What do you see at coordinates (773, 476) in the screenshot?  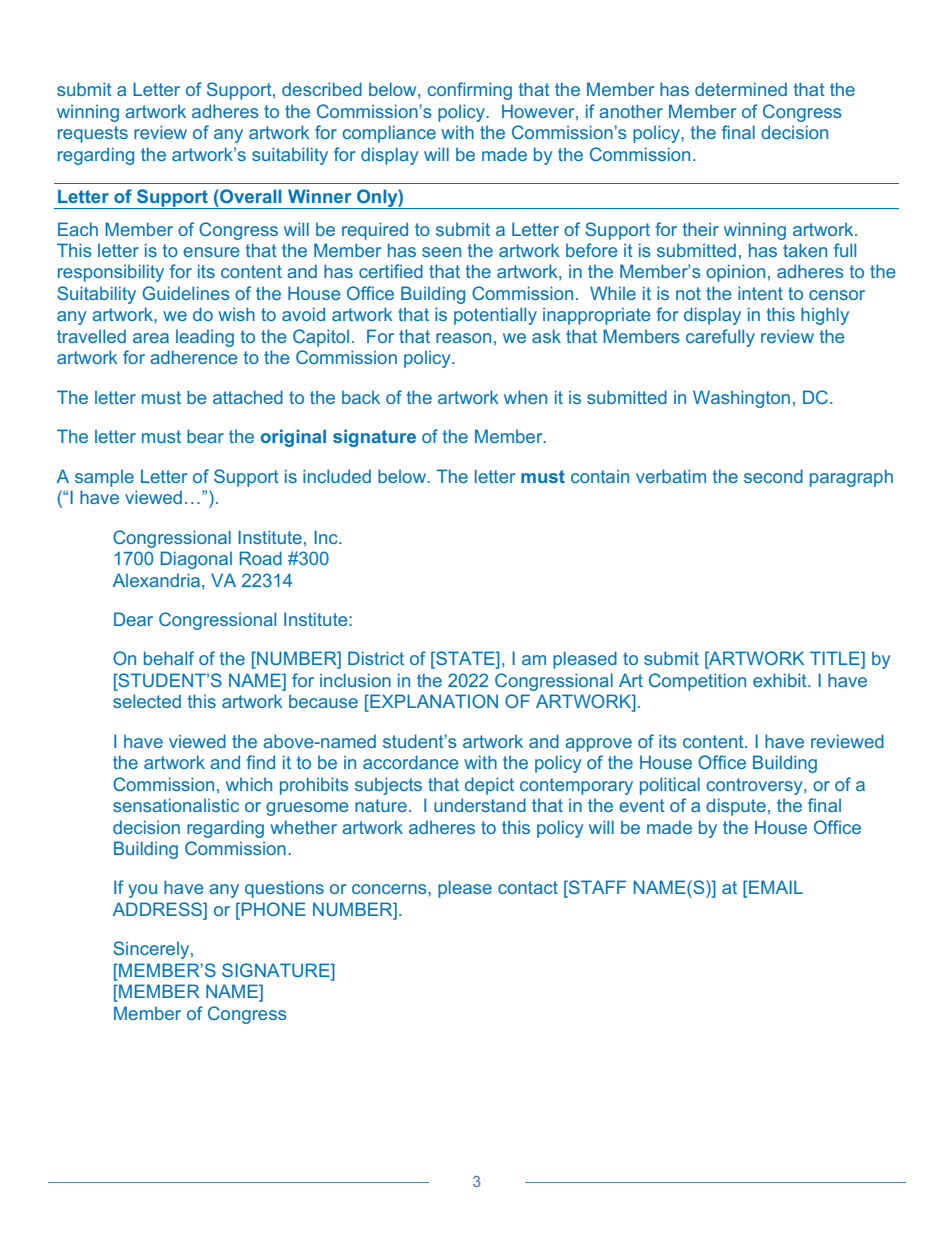 I see `second` at bounding box center [773, 476].
